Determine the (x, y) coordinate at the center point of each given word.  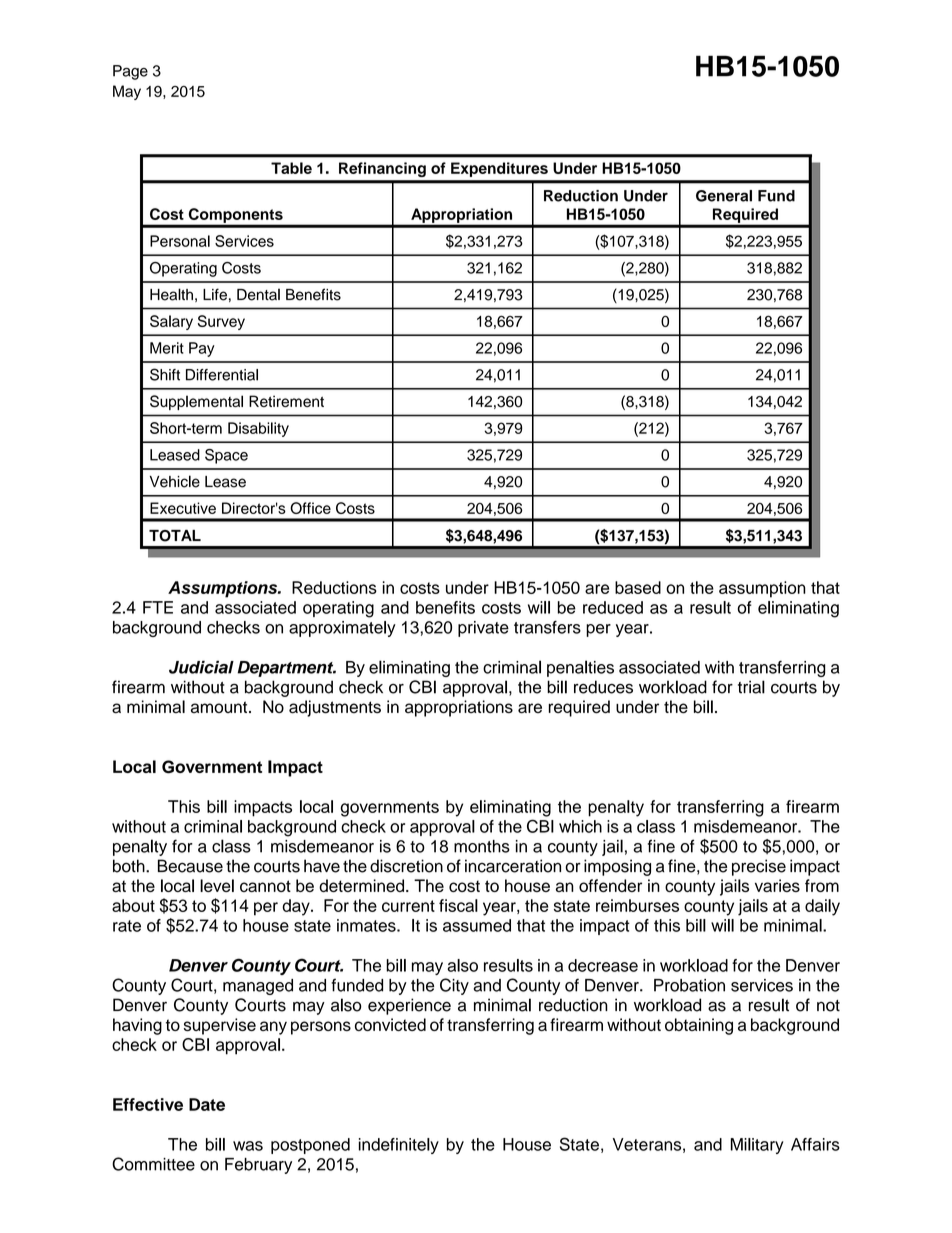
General (724, 196)
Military (757, 1146)
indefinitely (399, 1146)
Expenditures (499, 169)
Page (130, 72)
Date (207, 1104)
